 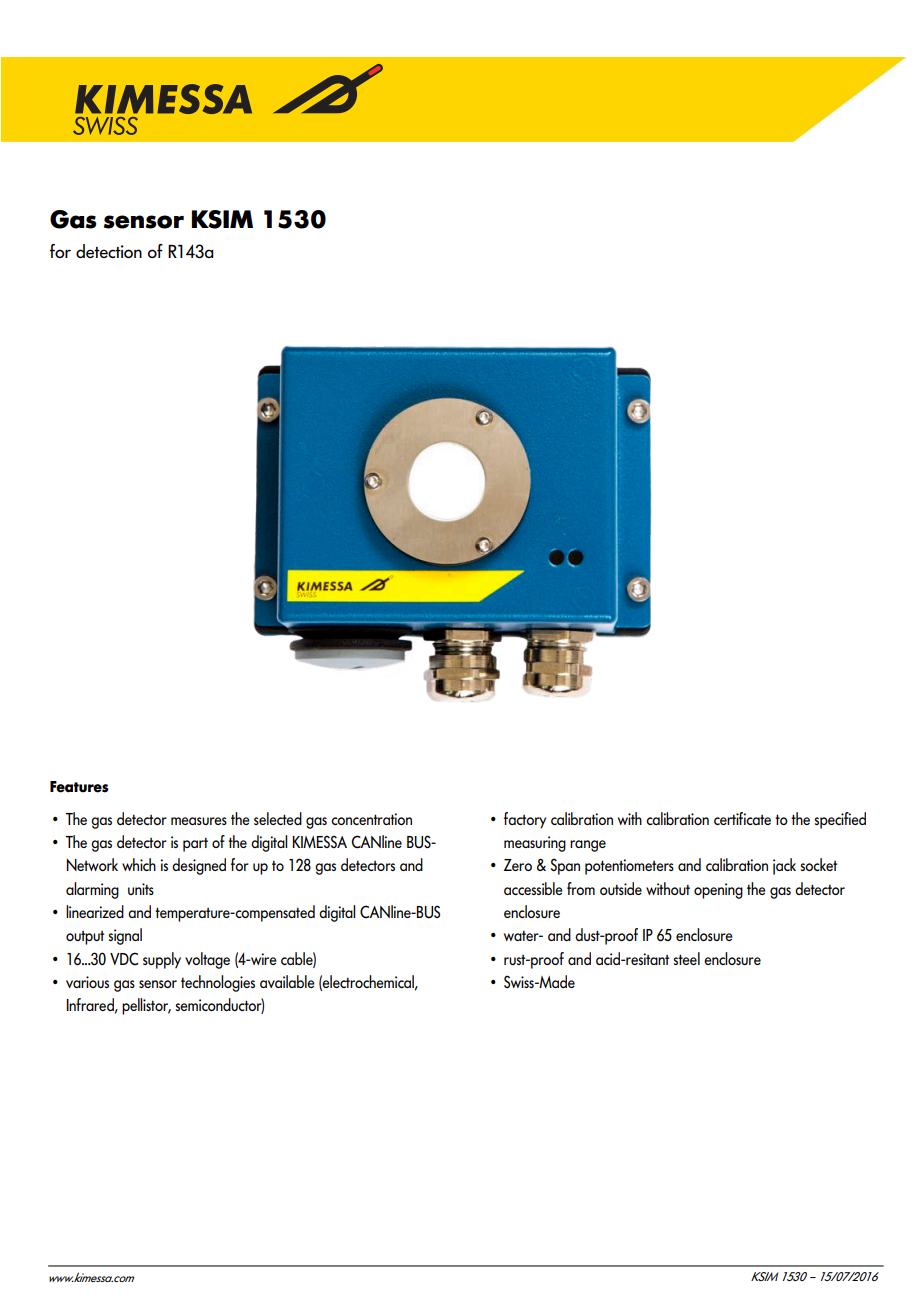 I want to click on measures, so click(x=199, y=821).
